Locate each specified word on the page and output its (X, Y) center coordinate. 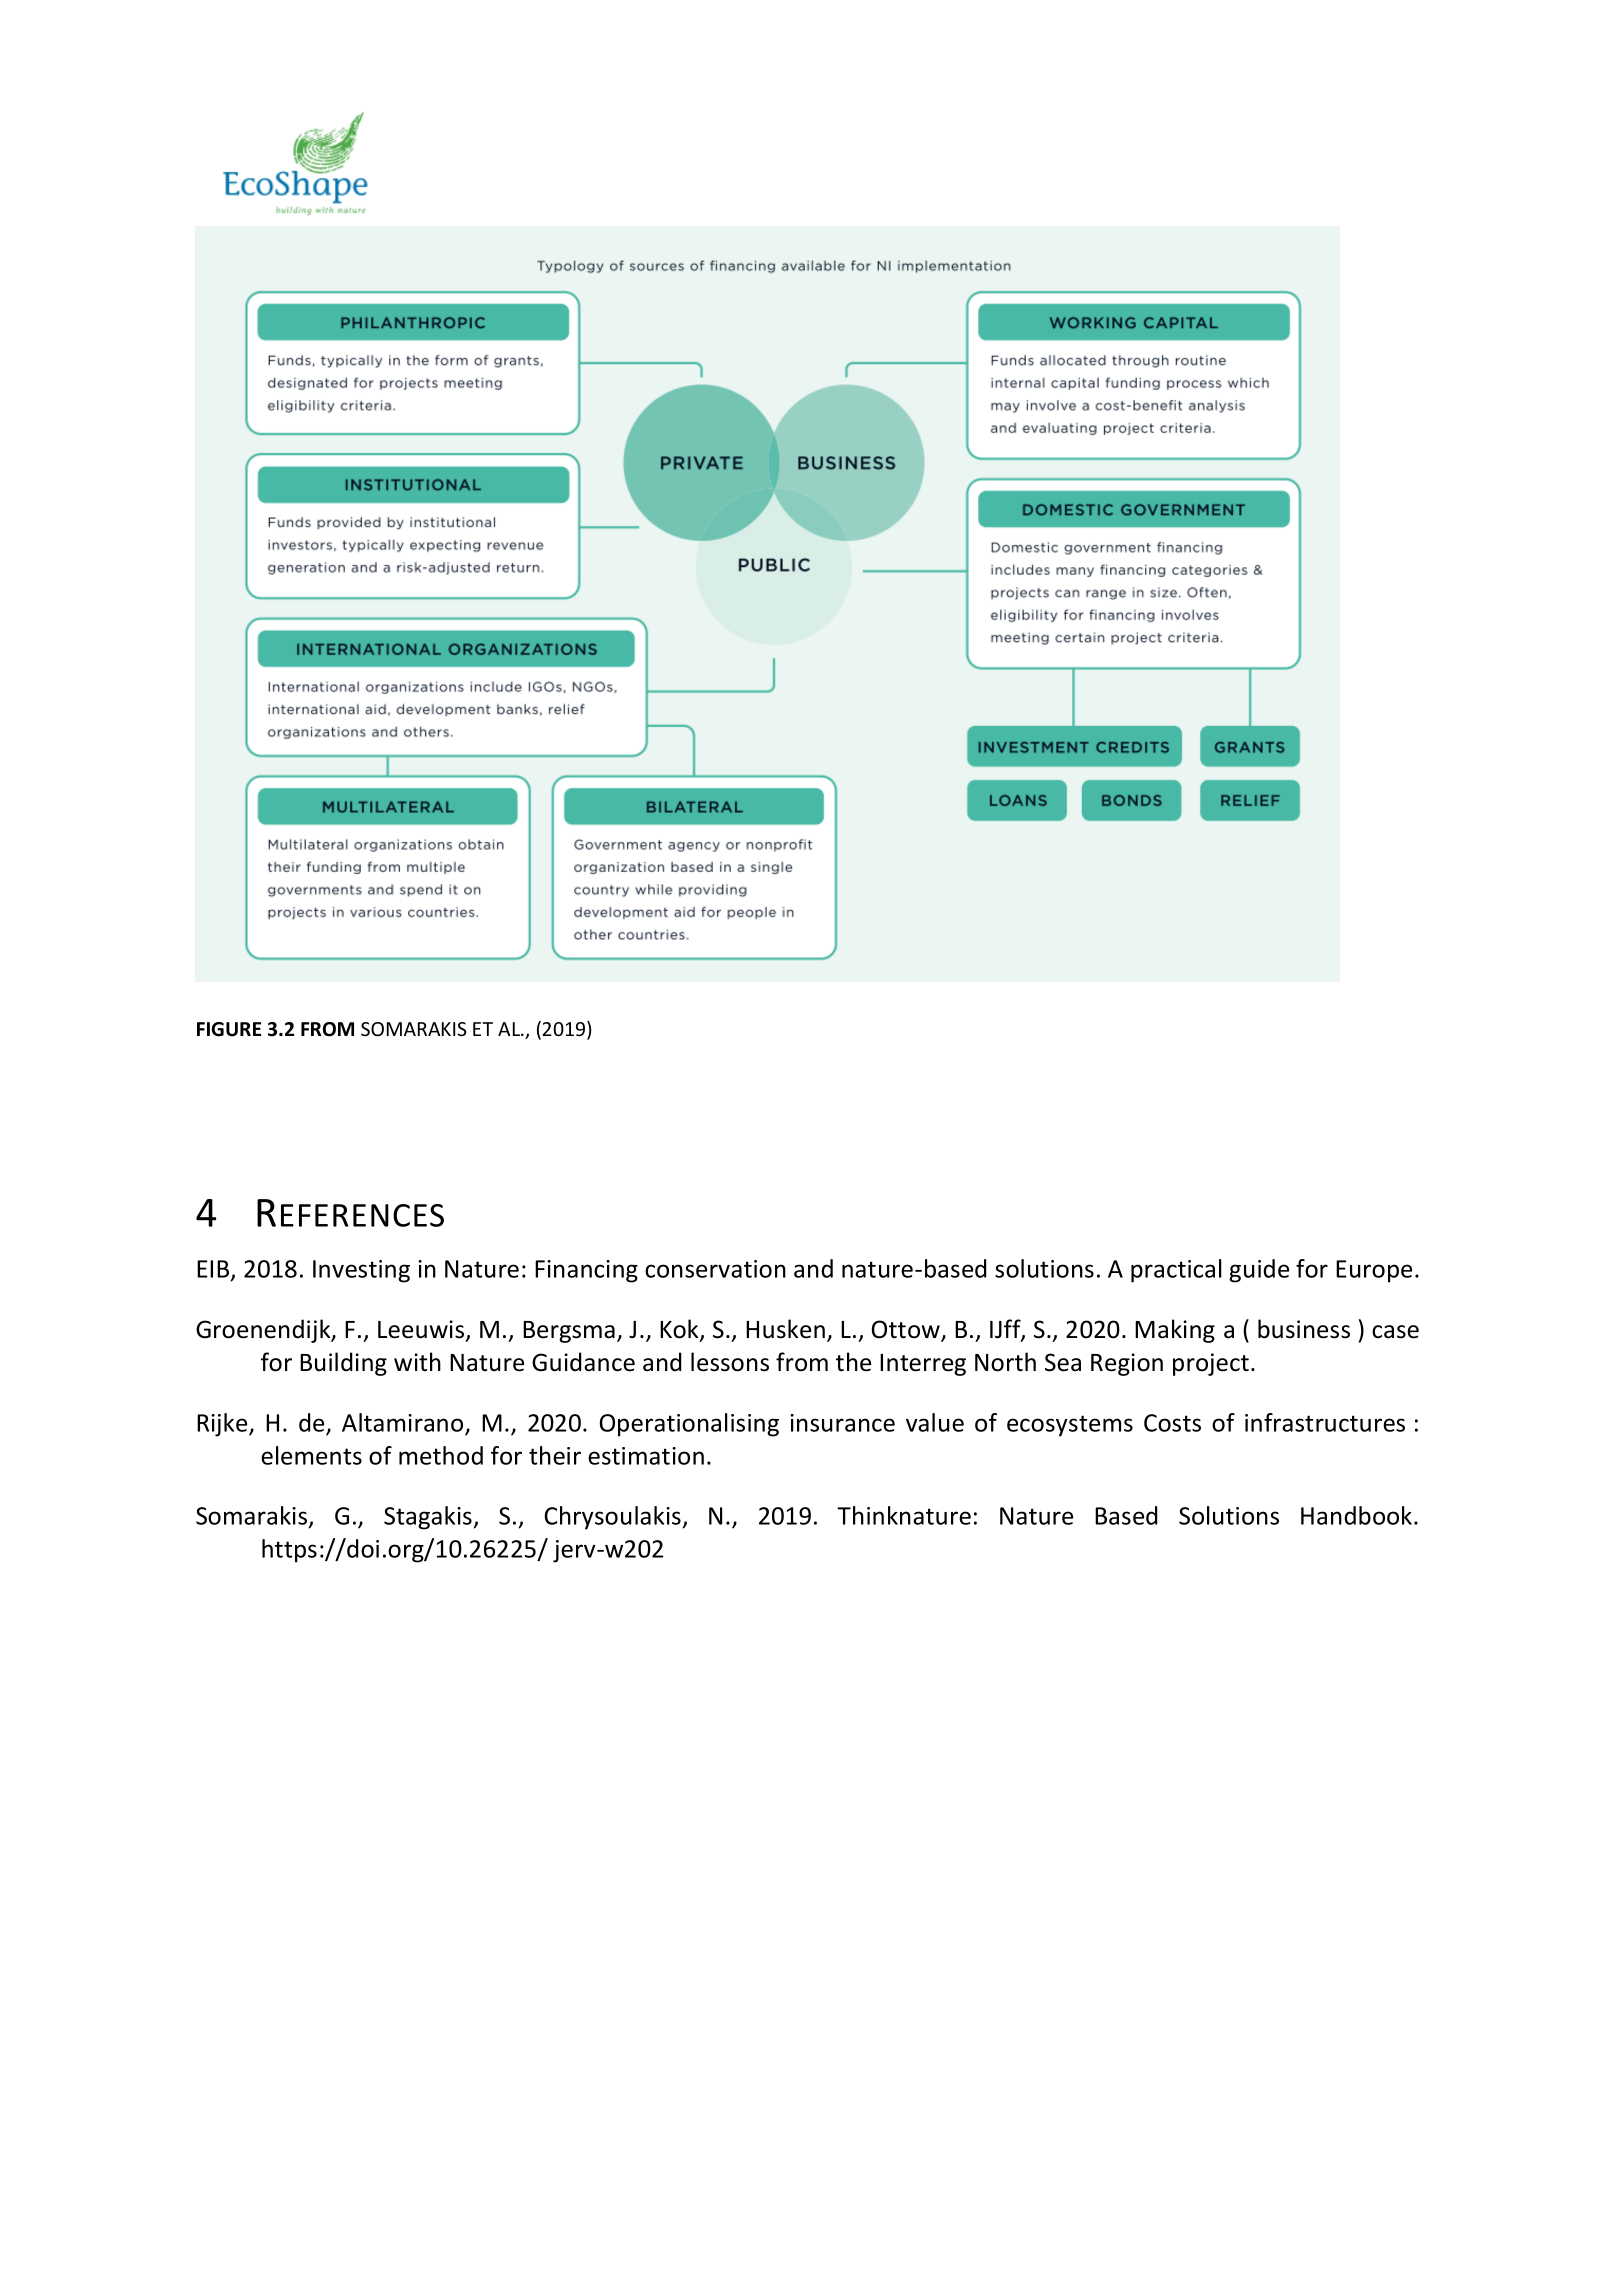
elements (311, 1455)
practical (1176, 1271)
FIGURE (229, 1029)
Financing (586, 1271)
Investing (361, 1271)
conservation (715, 1269)
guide (1259, 1271)
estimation (646, 1456)
